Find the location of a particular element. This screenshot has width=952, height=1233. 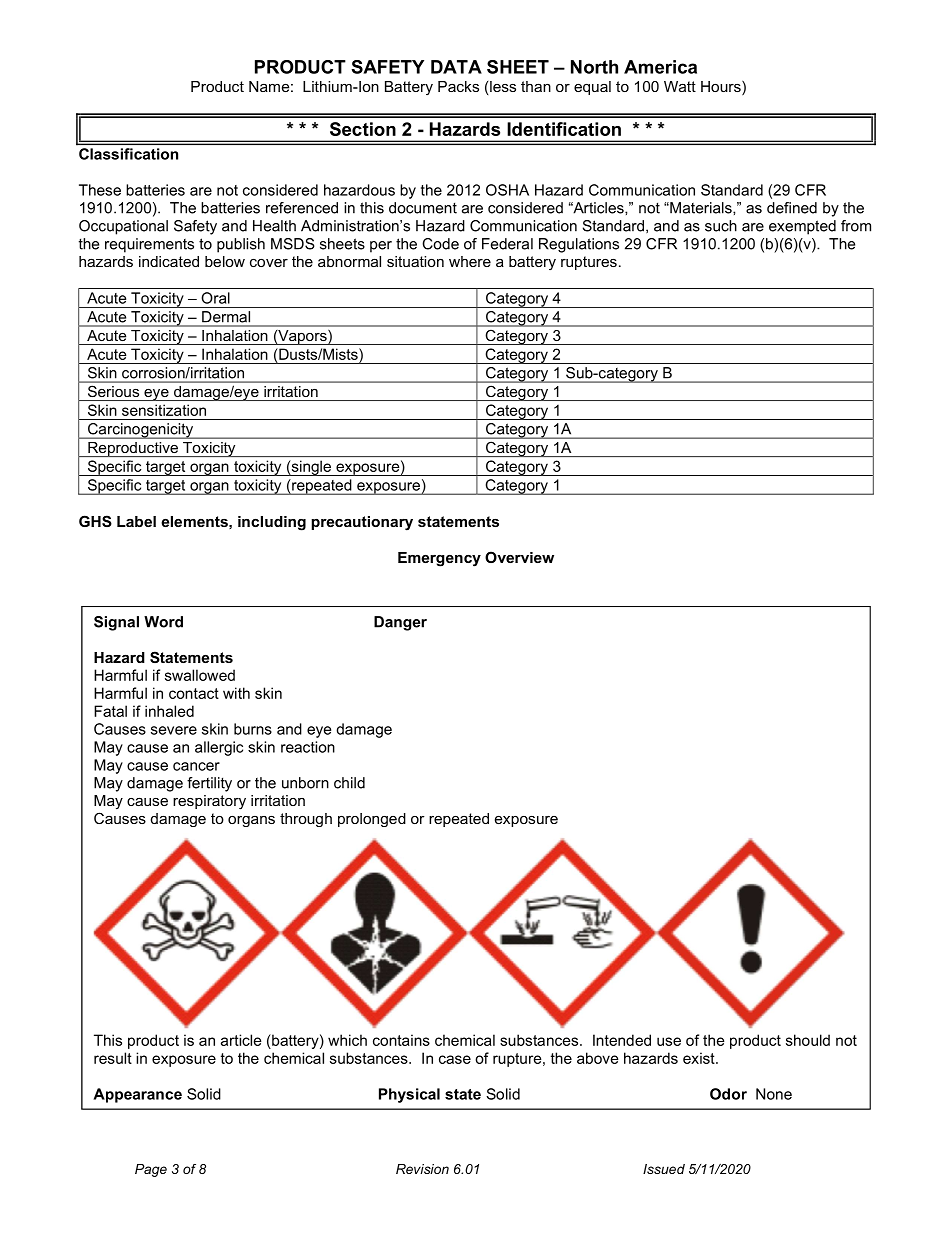

Watt is located at coordinates (680, 86).
